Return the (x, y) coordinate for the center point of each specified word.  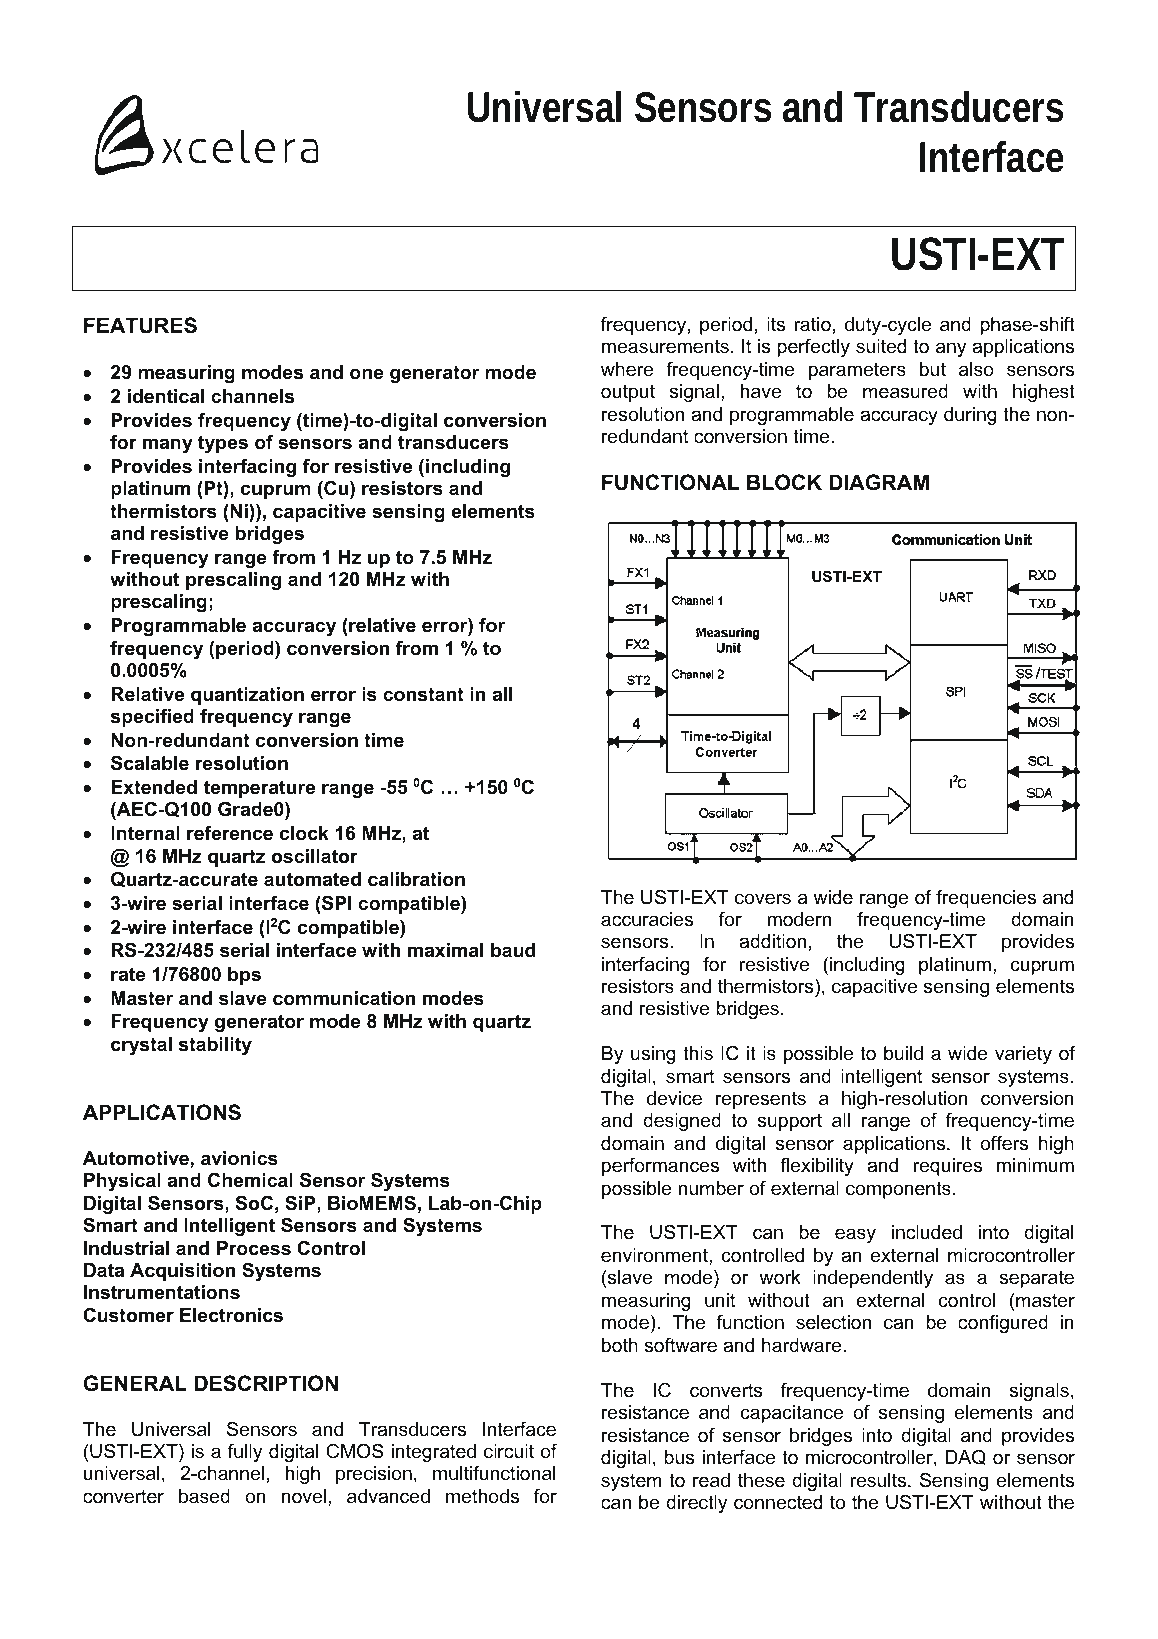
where (627, 369)
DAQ (965, 1457)
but (933, 369)
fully (245, 1453)
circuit (509, 1451)
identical (166, 396)
